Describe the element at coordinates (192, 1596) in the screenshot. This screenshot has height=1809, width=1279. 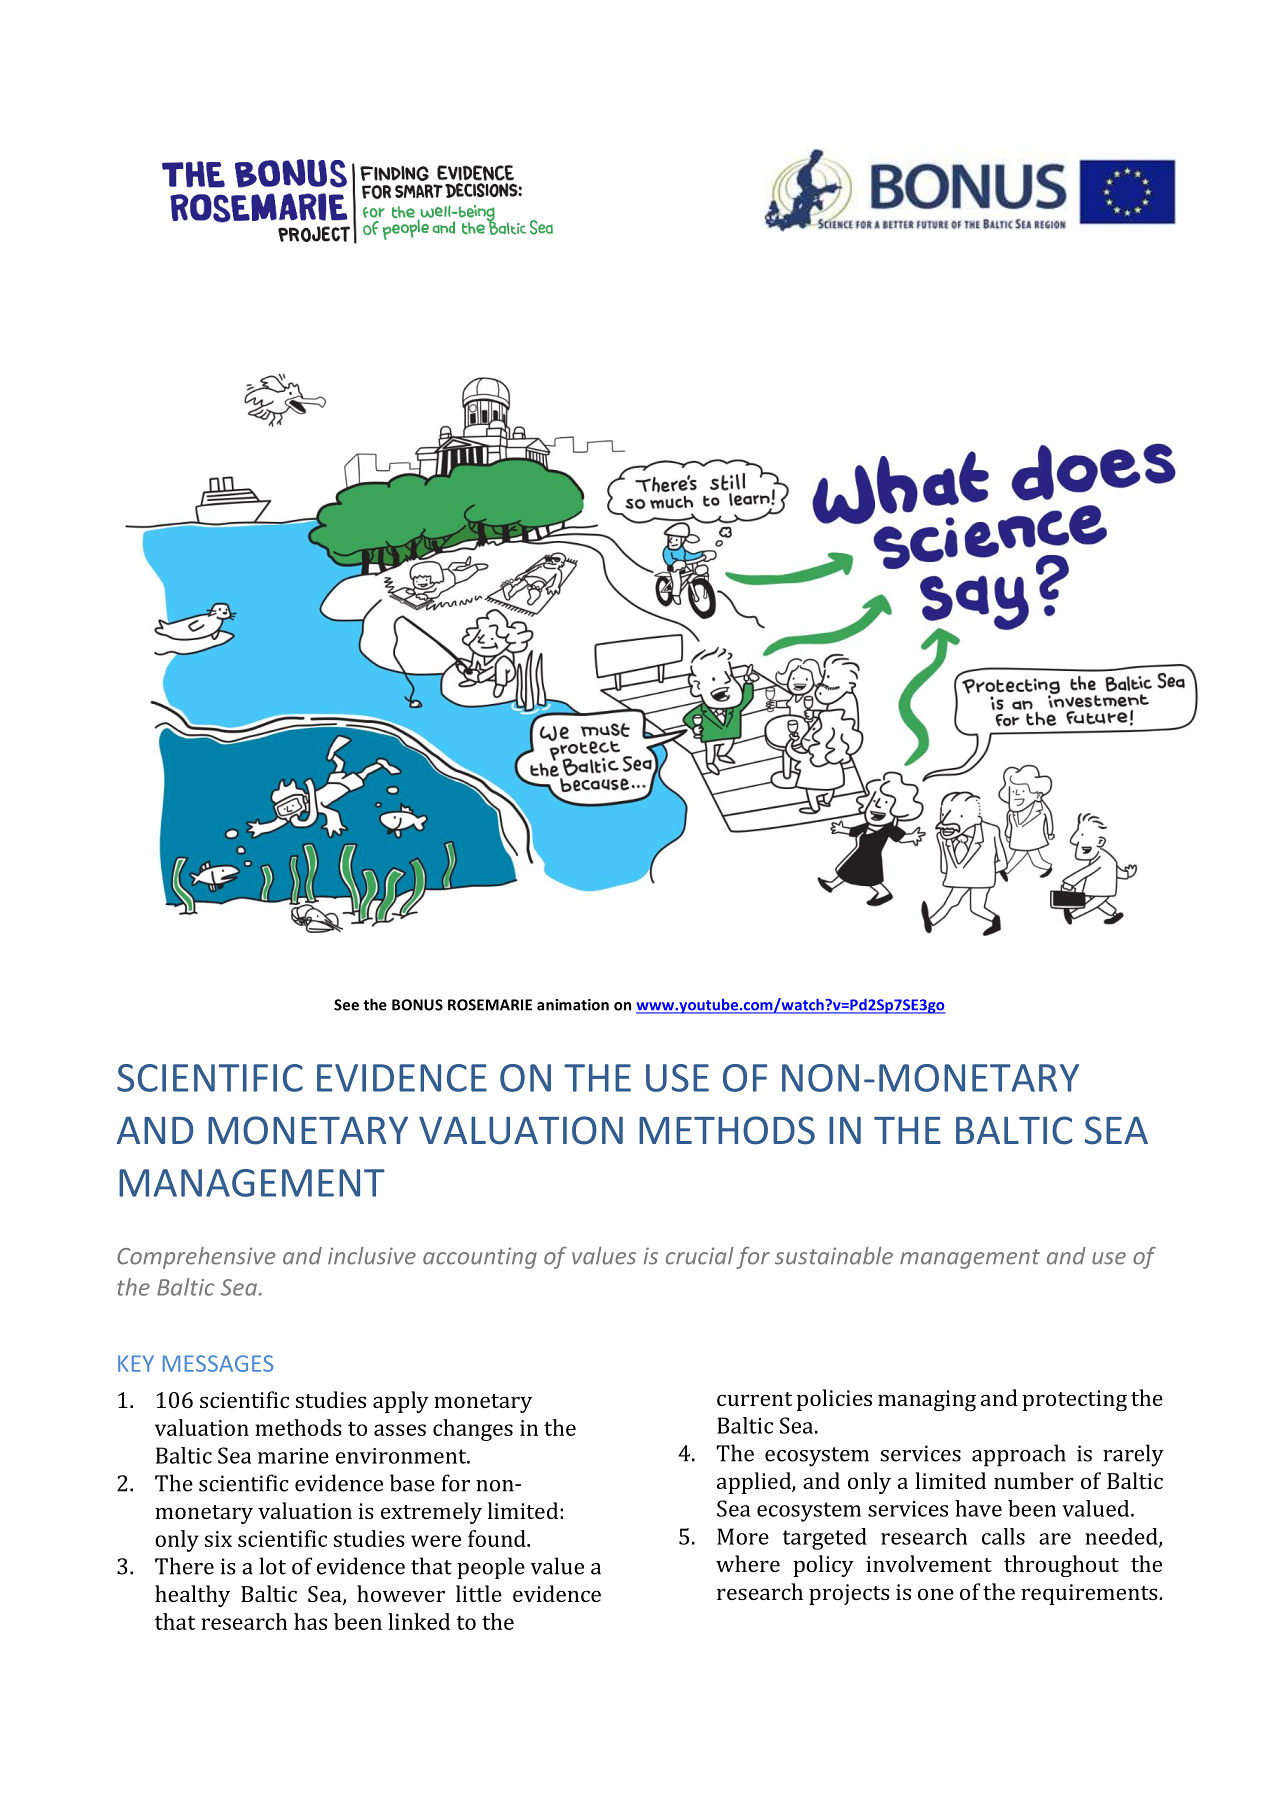
I see `healthy` at that location.
